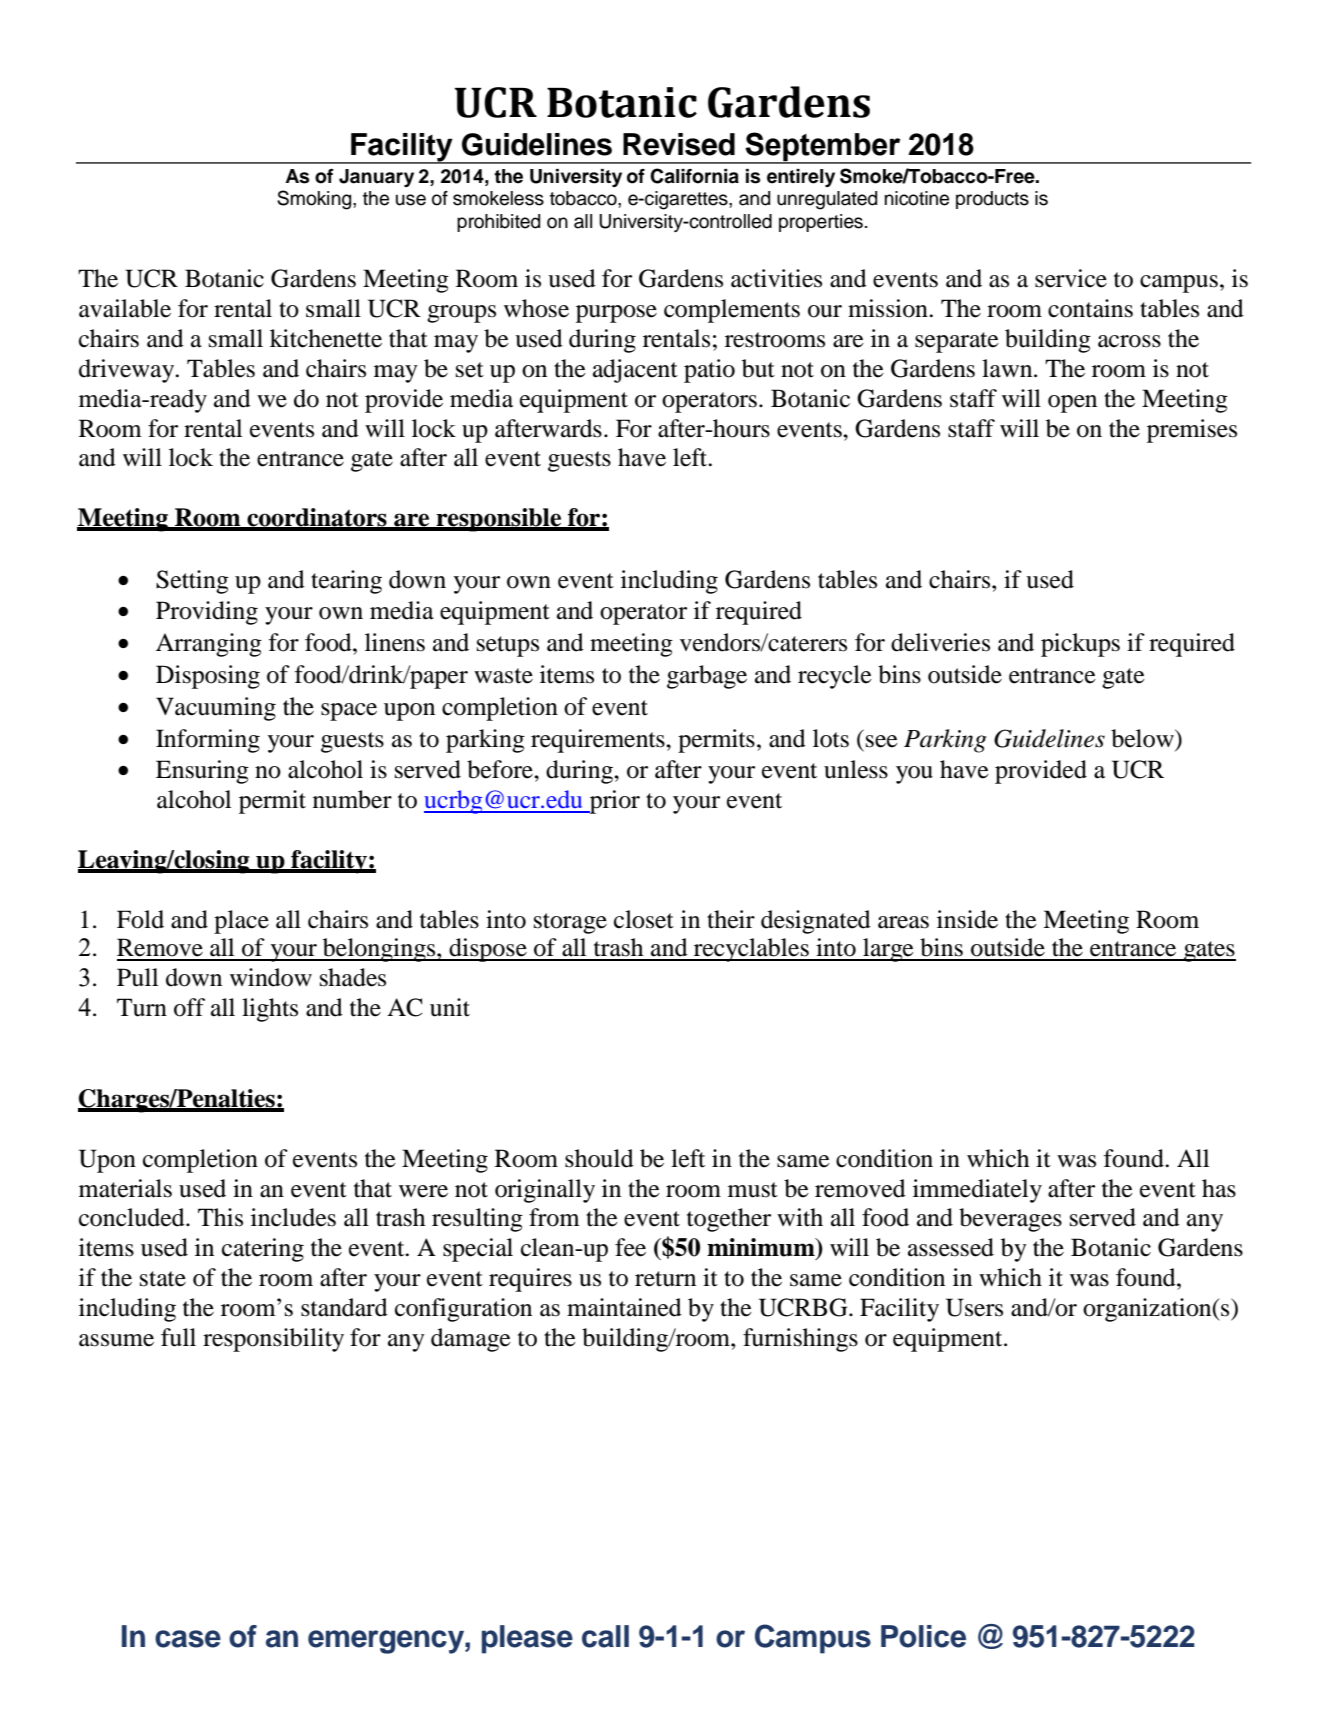 The width and height of the document is (1325, 1715). Describe the element at coordinates (1010, 1220) in the document. I see `beverages` at that location.
